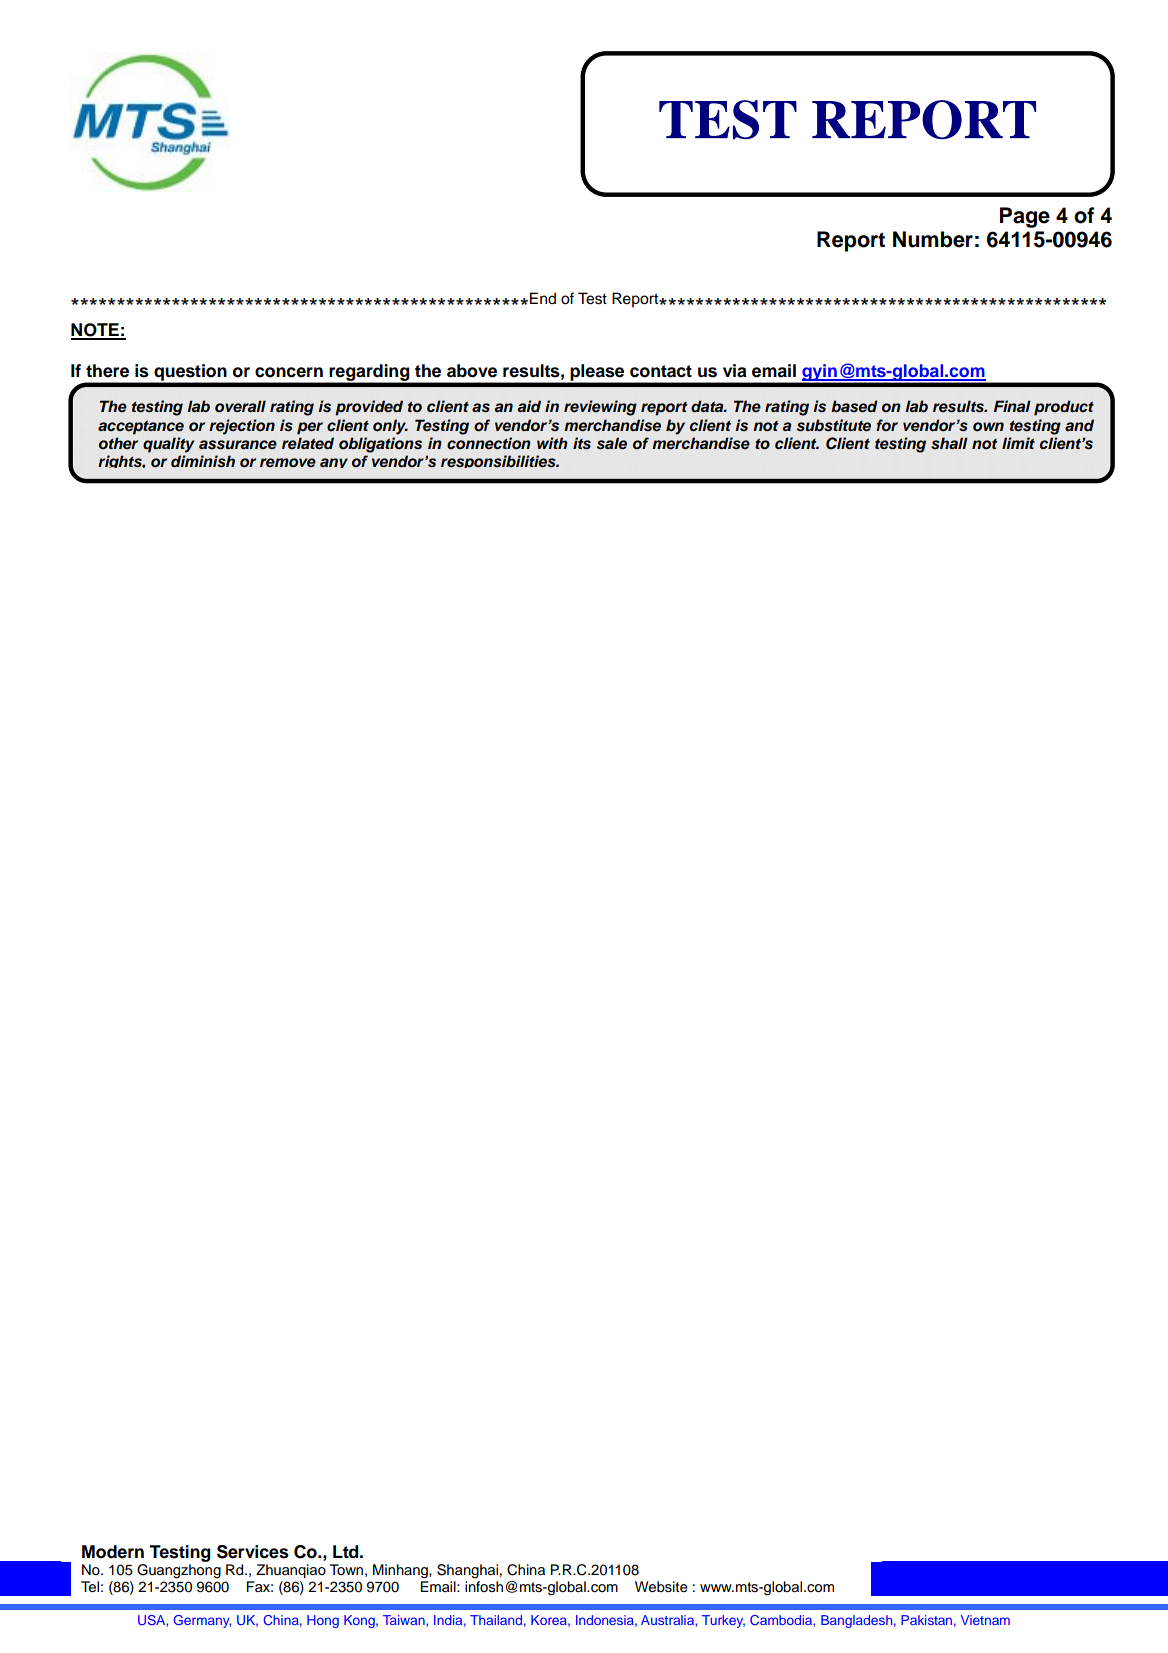  What do you see at coordinates (288, 462) in the screenshot?
I see `remove` at bounding box center [288, 462].
